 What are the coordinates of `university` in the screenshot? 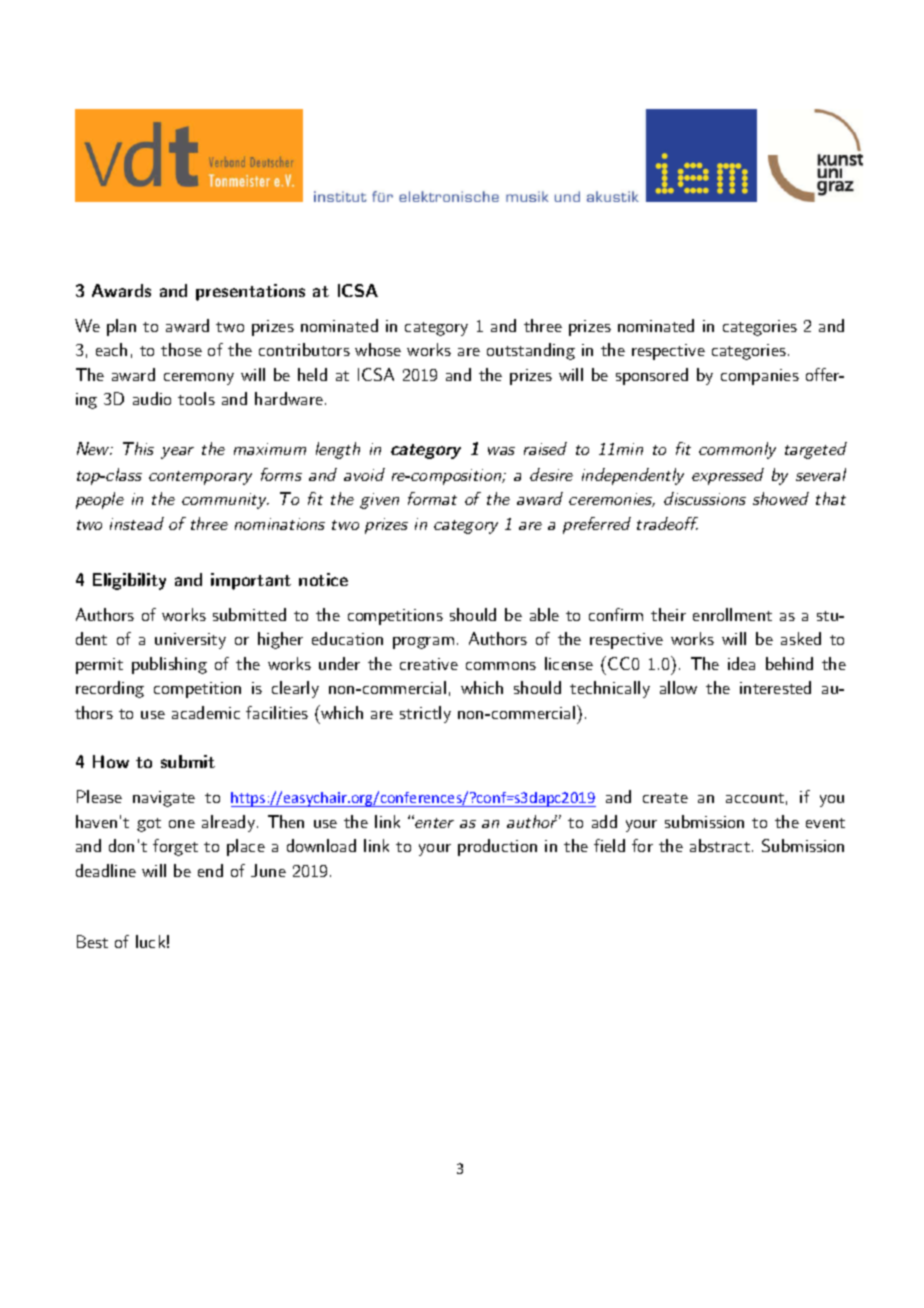 It's located at (190, 641).
